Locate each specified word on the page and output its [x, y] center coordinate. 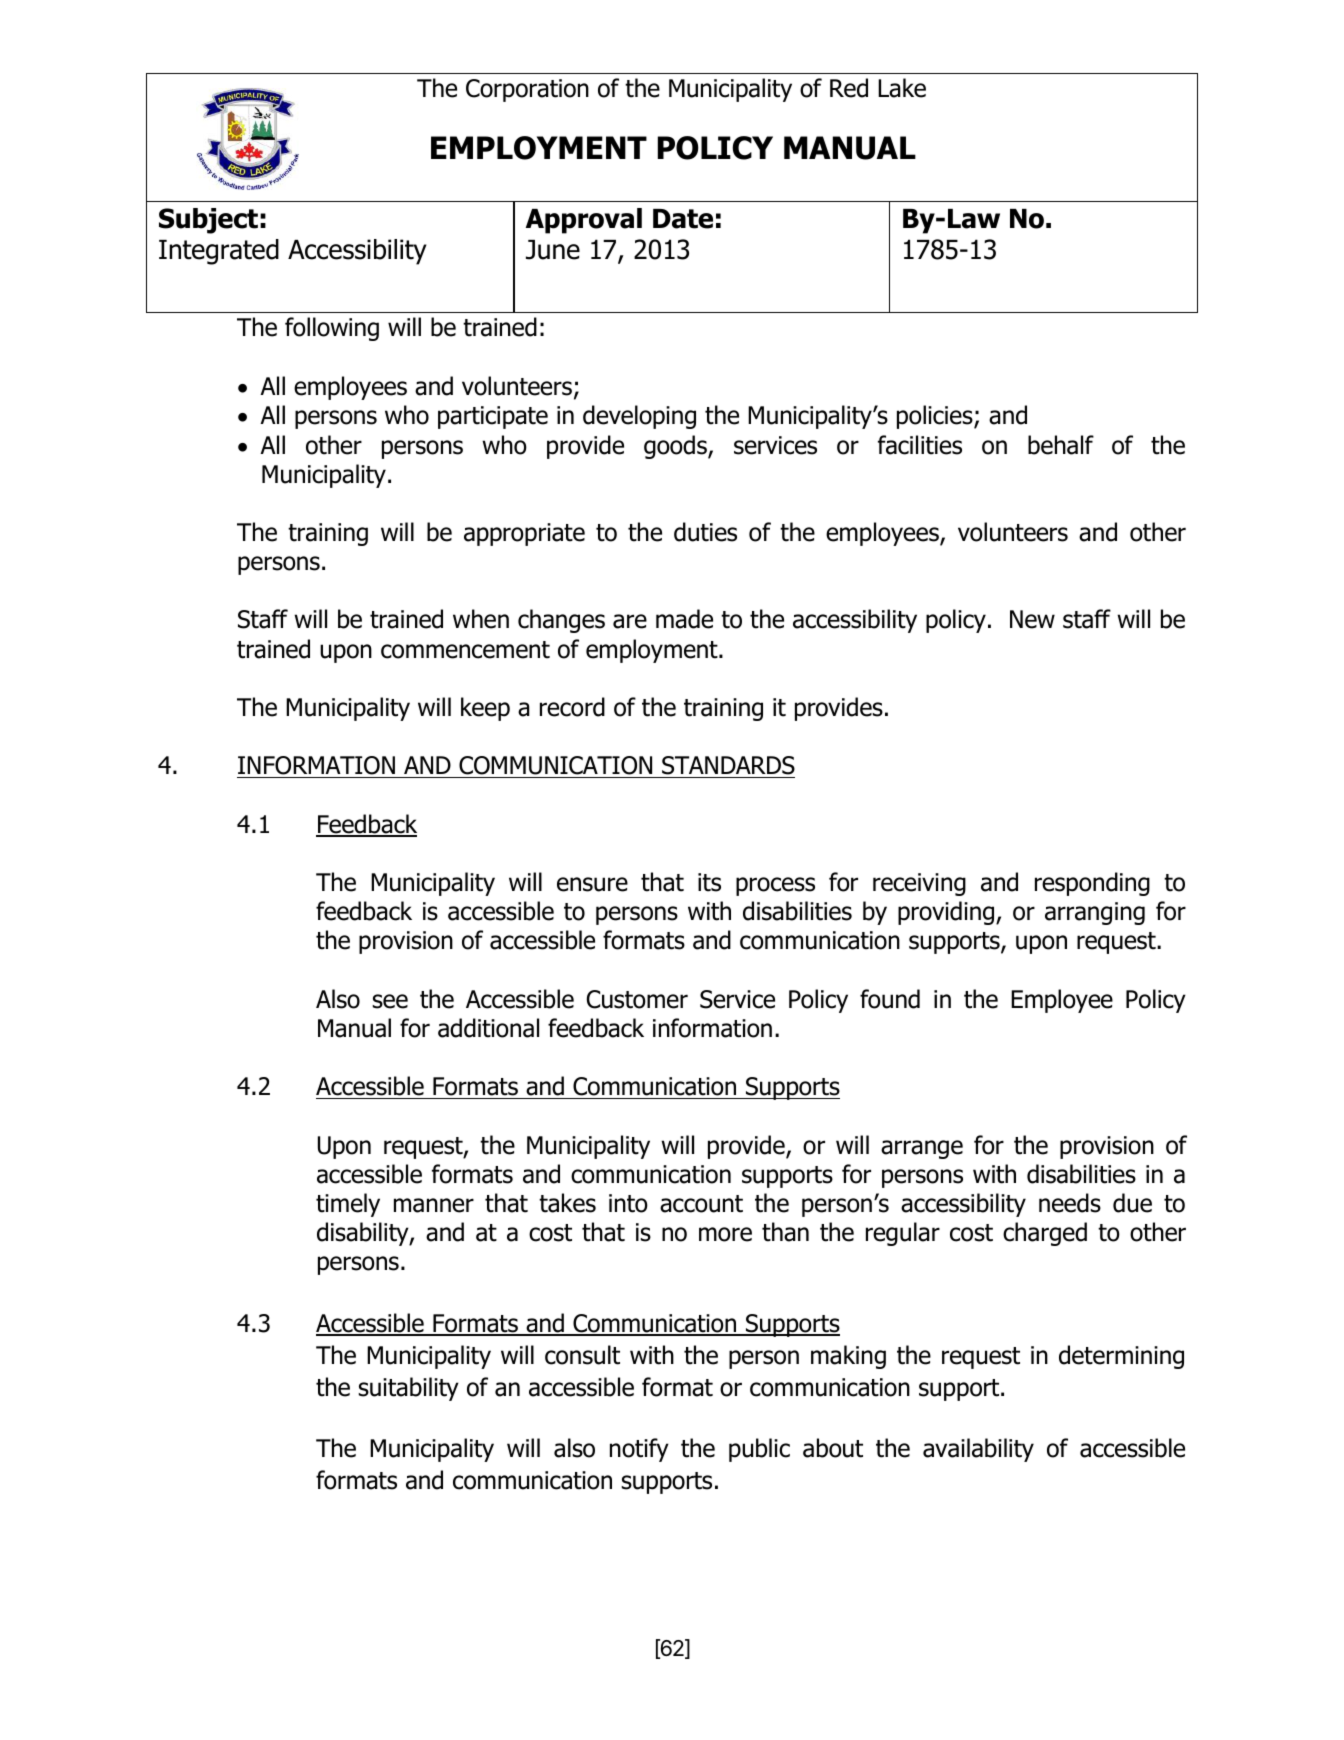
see [390, 1001]
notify [639, 1450]
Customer [637, 999]
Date [683, 219]
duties [705, 532]
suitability [408, 1389]
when [481, 619]
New [1032, 619]
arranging [1095, 913]
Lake [902, 88]
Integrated [219, 252]
